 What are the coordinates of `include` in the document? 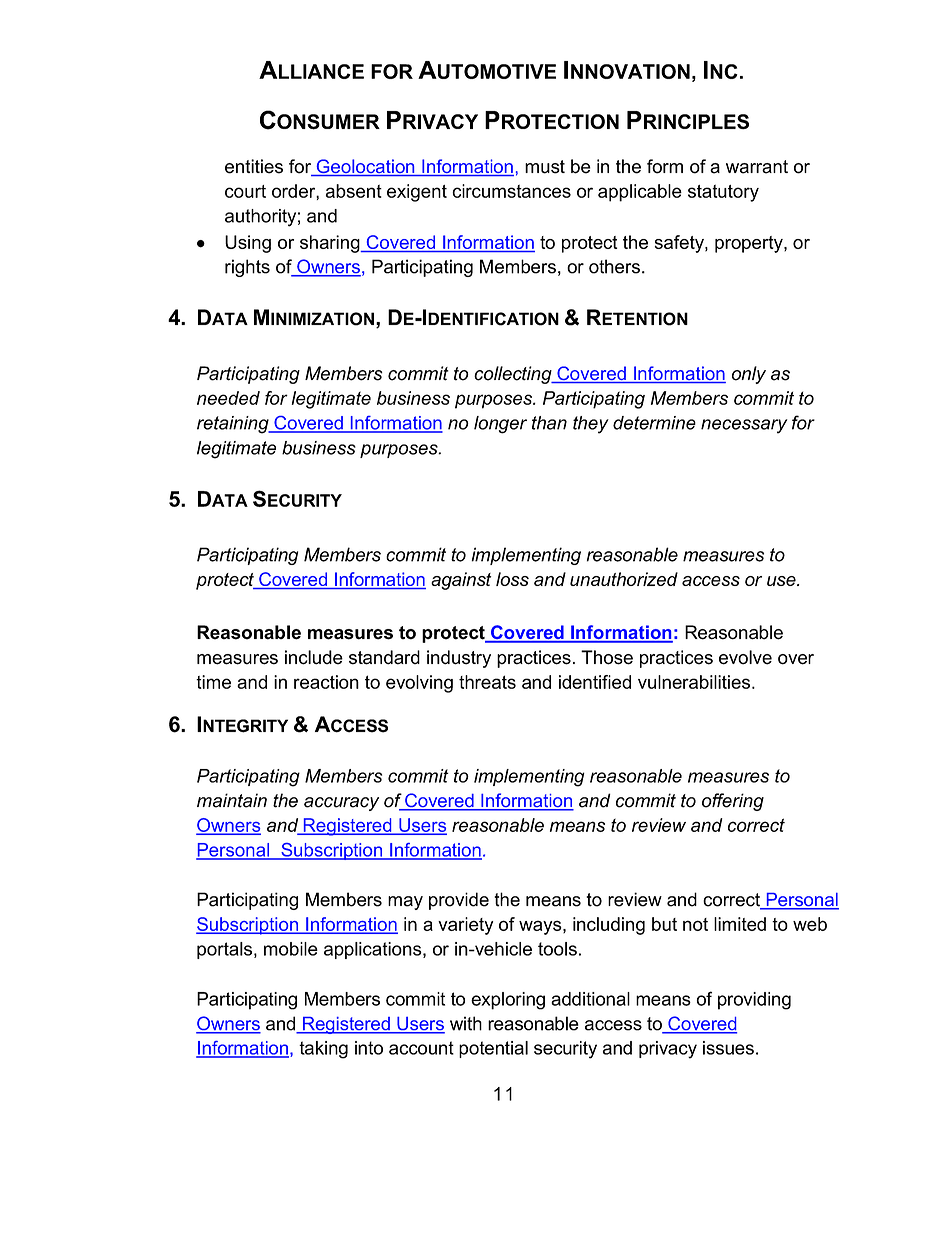 It's located at (314, 657).
